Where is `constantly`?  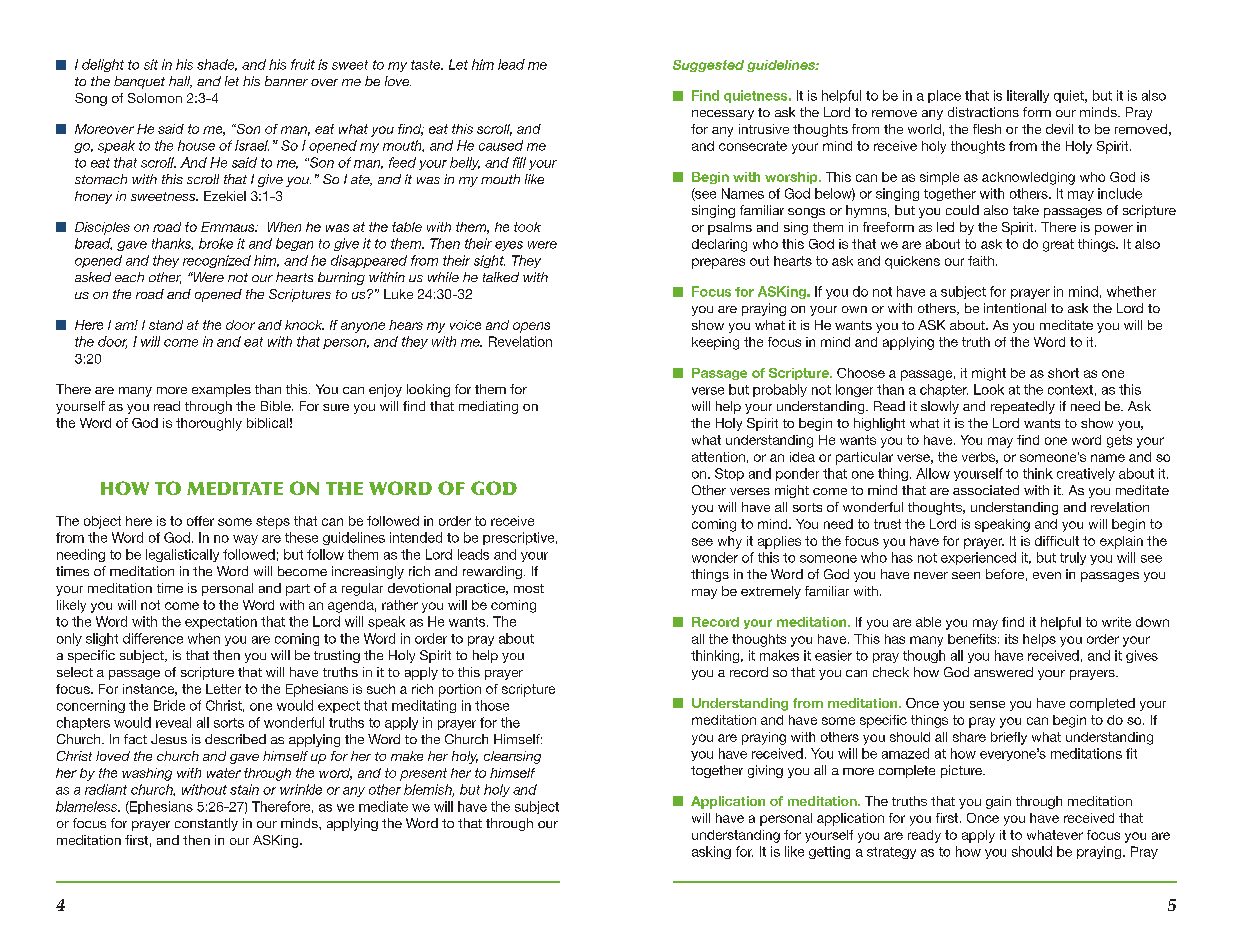
constantly is located at coordinates (206, 824).
